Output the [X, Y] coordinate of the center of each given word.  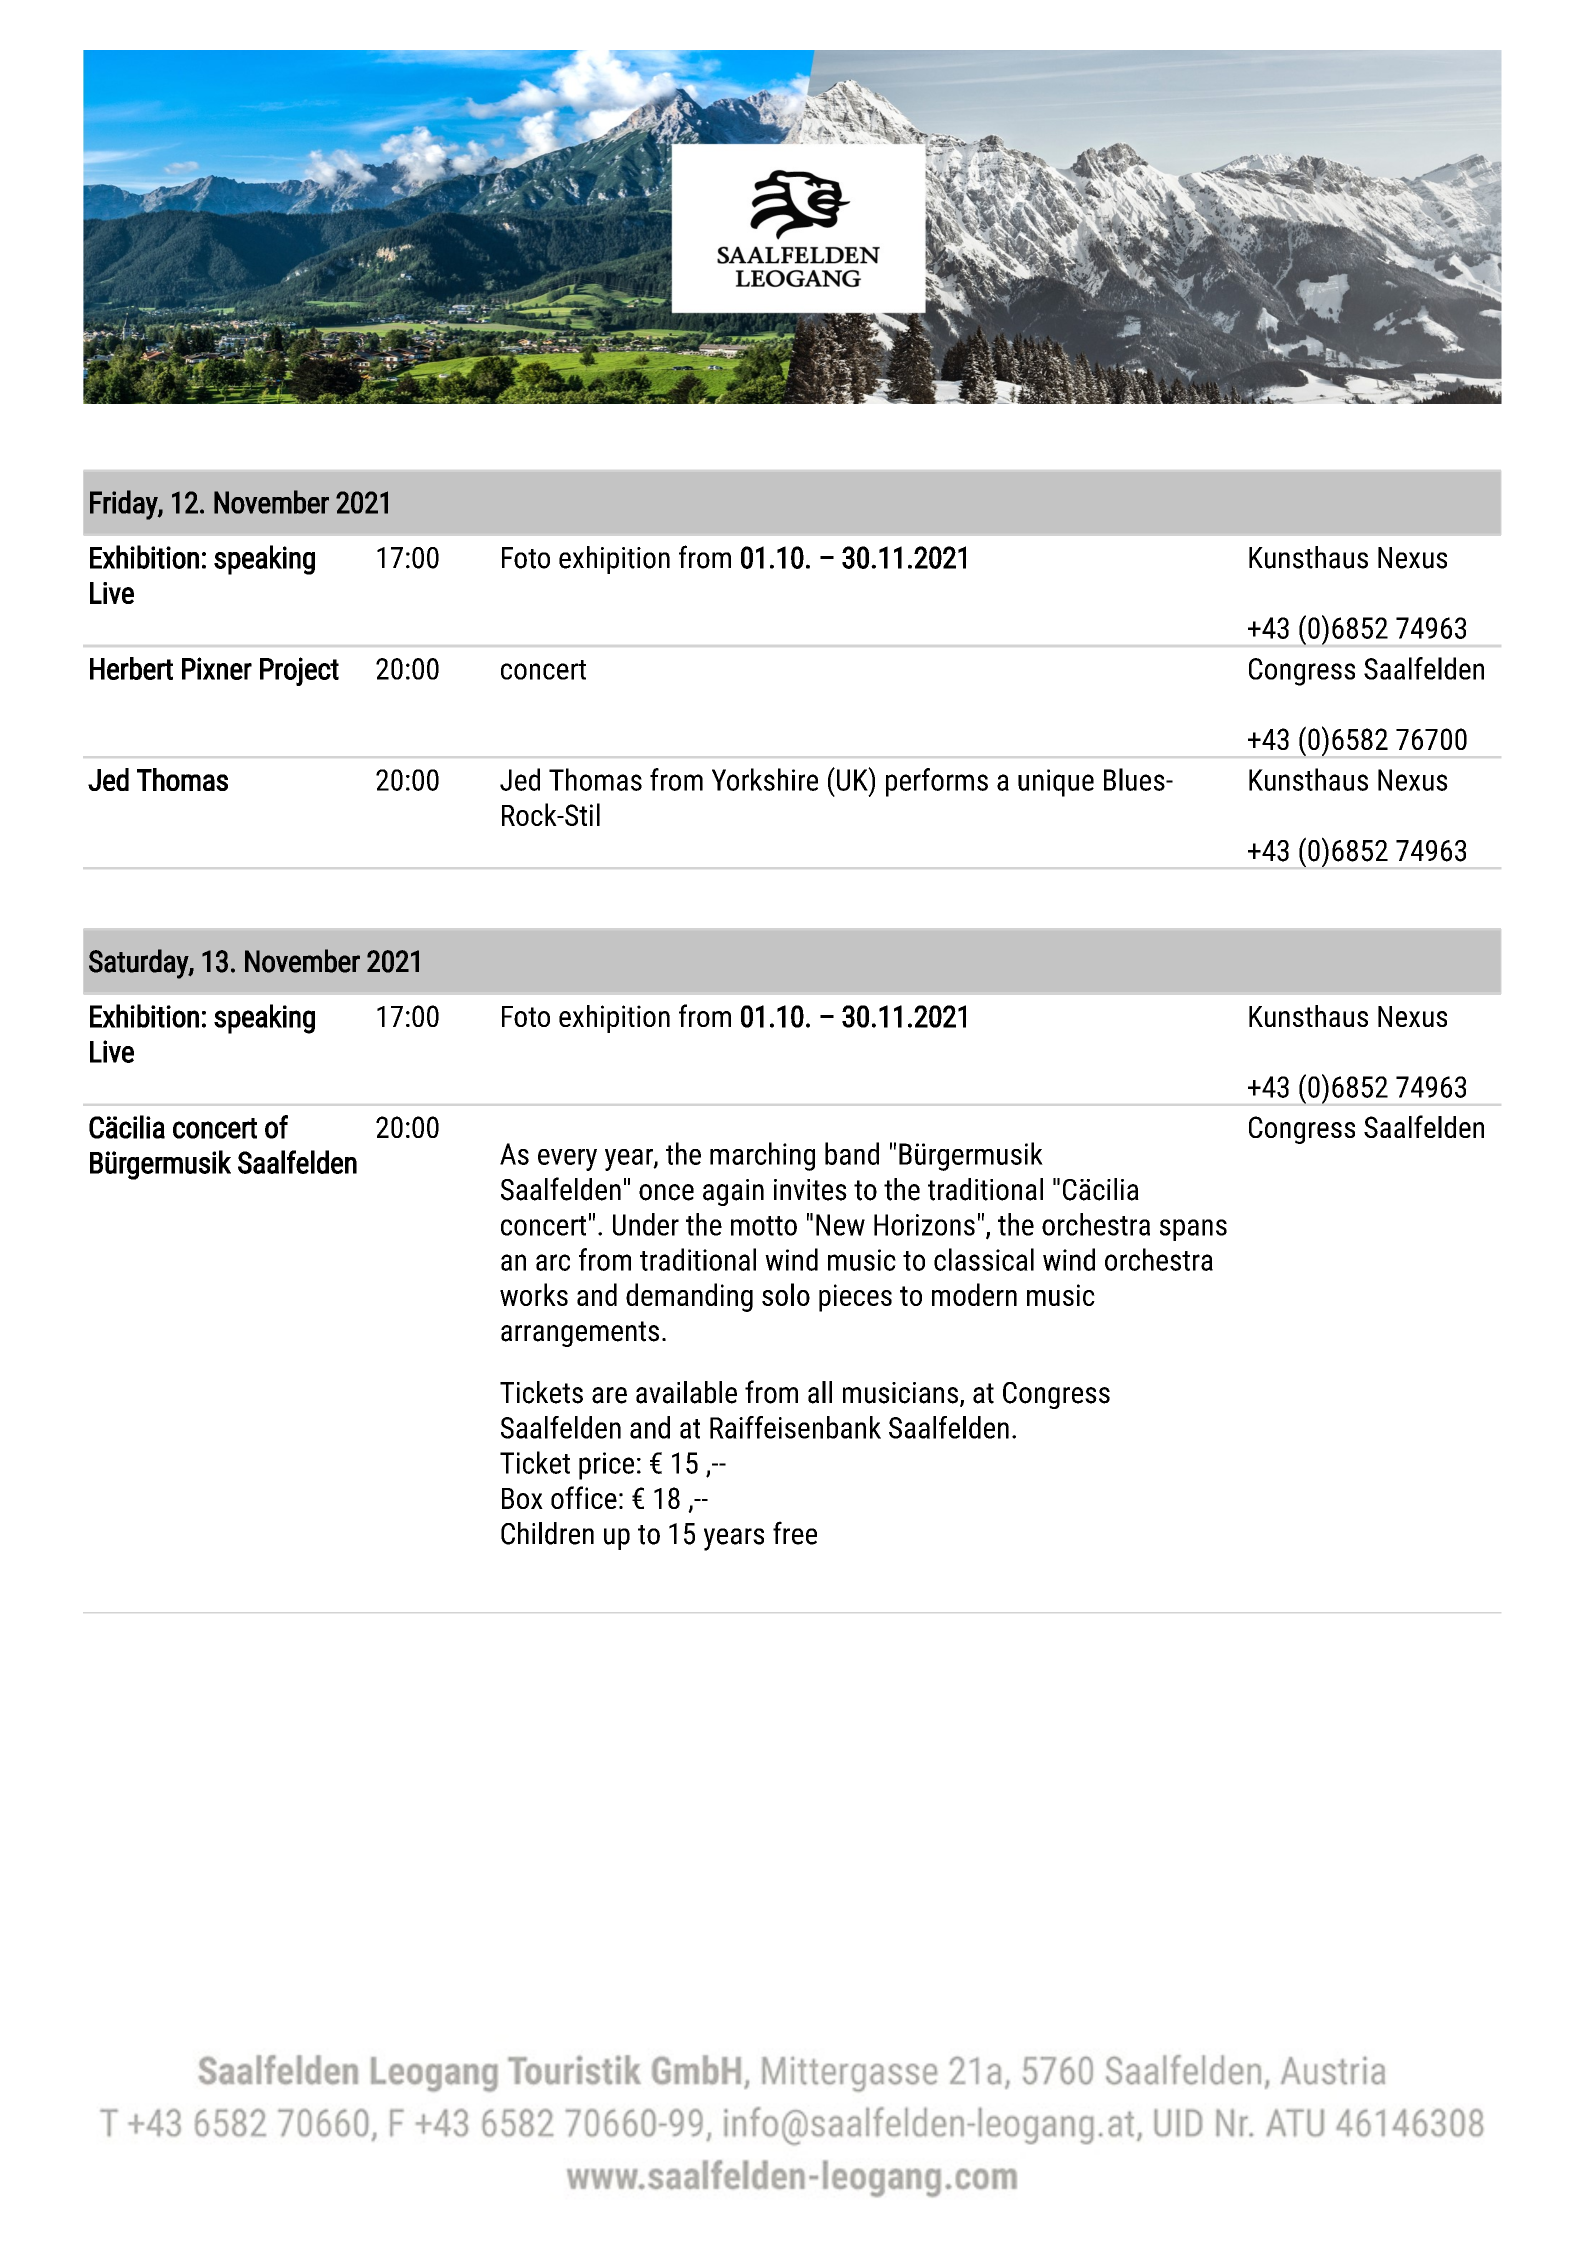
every [567, 1160]
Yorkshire [765, 779]
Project [299, 671]
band [852, 1153]
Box [522, 1498]
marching [762, 1156]
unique [1056, 783]
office [584, 1497]
